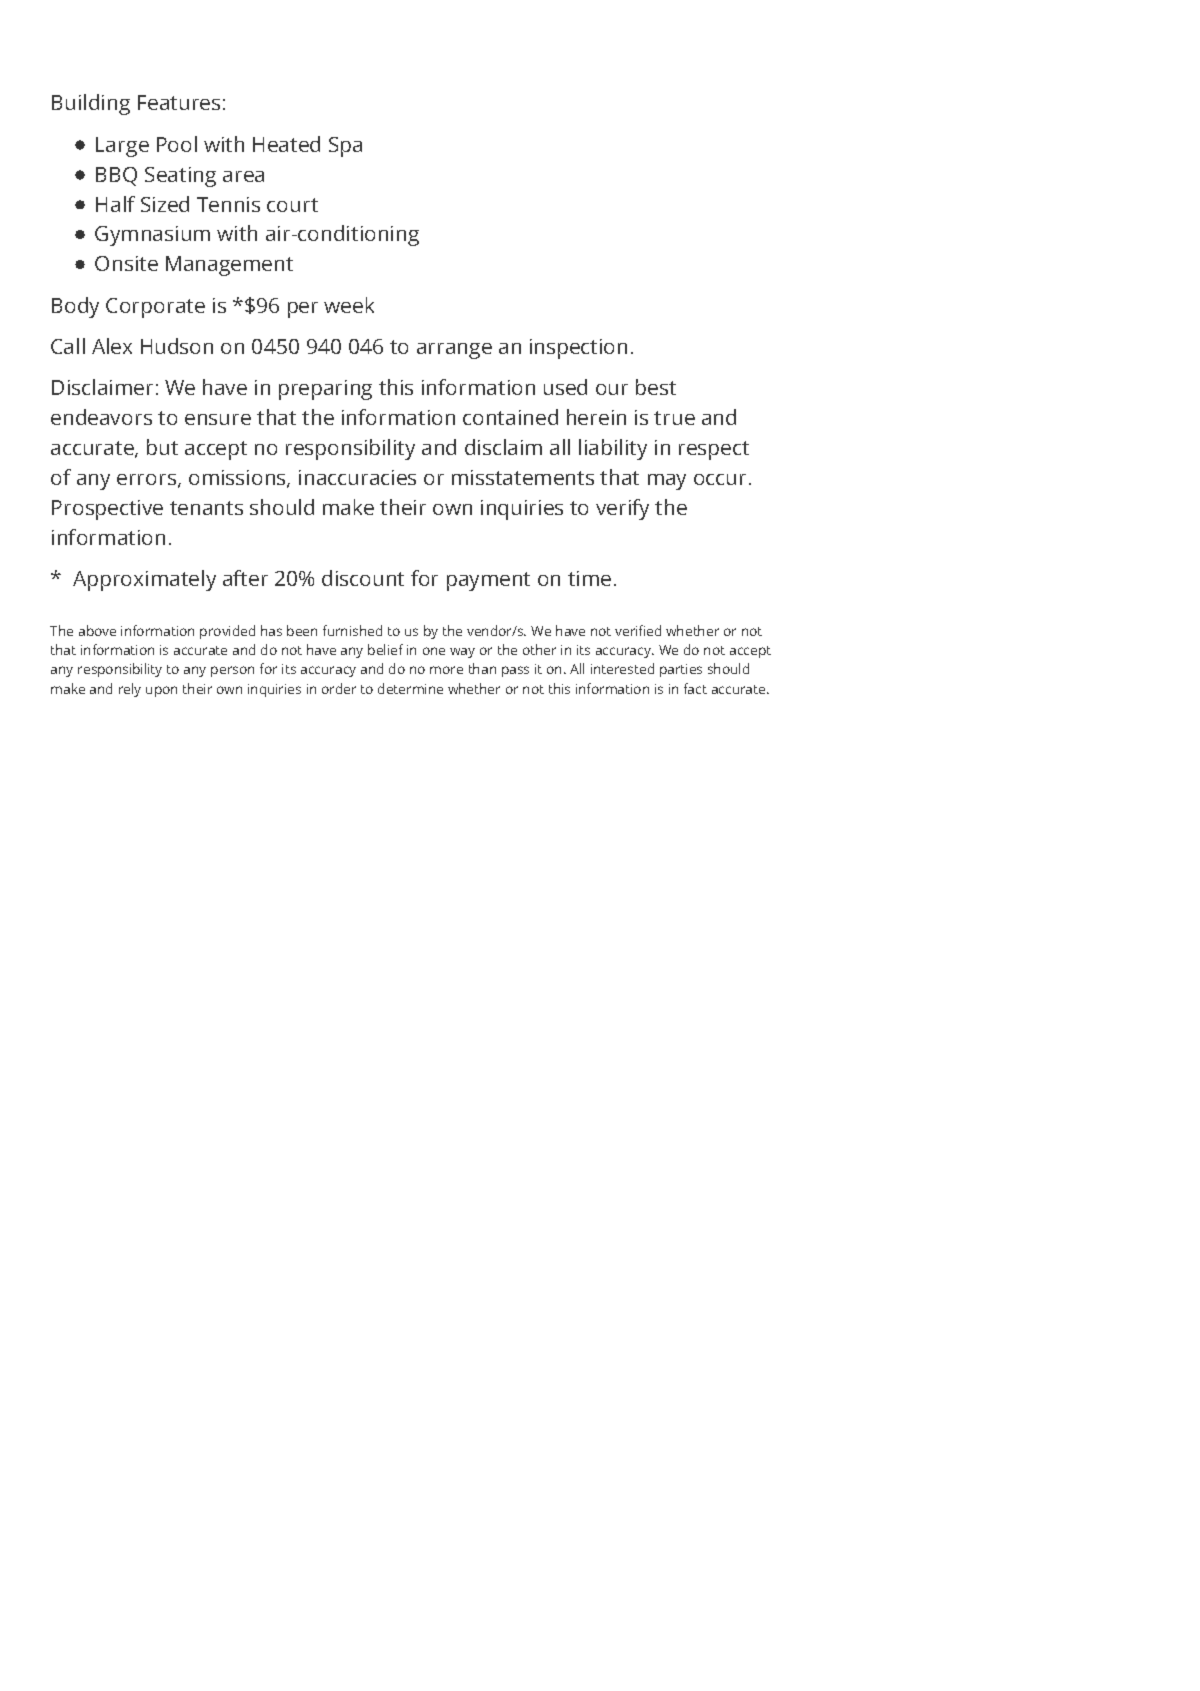 The width and height of the document is (1200, 1691). Describe the element at coordinates (292, 205) in the document. I see `court` at that location.
